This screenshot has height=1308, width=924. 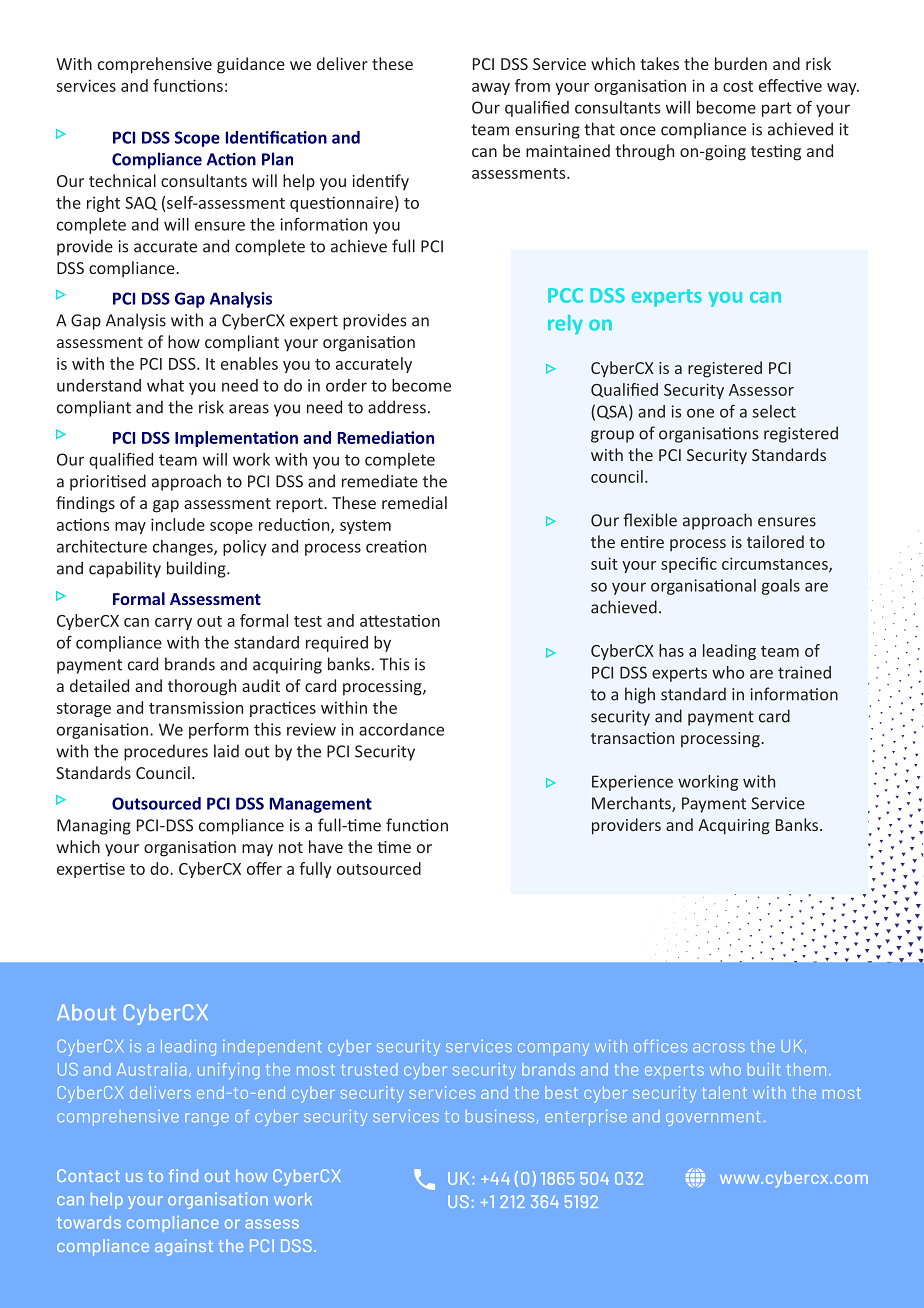 What do you see at coordinates (184, 1247) in the screenshot?
I see `against` at bounding box center [184, 1247].
